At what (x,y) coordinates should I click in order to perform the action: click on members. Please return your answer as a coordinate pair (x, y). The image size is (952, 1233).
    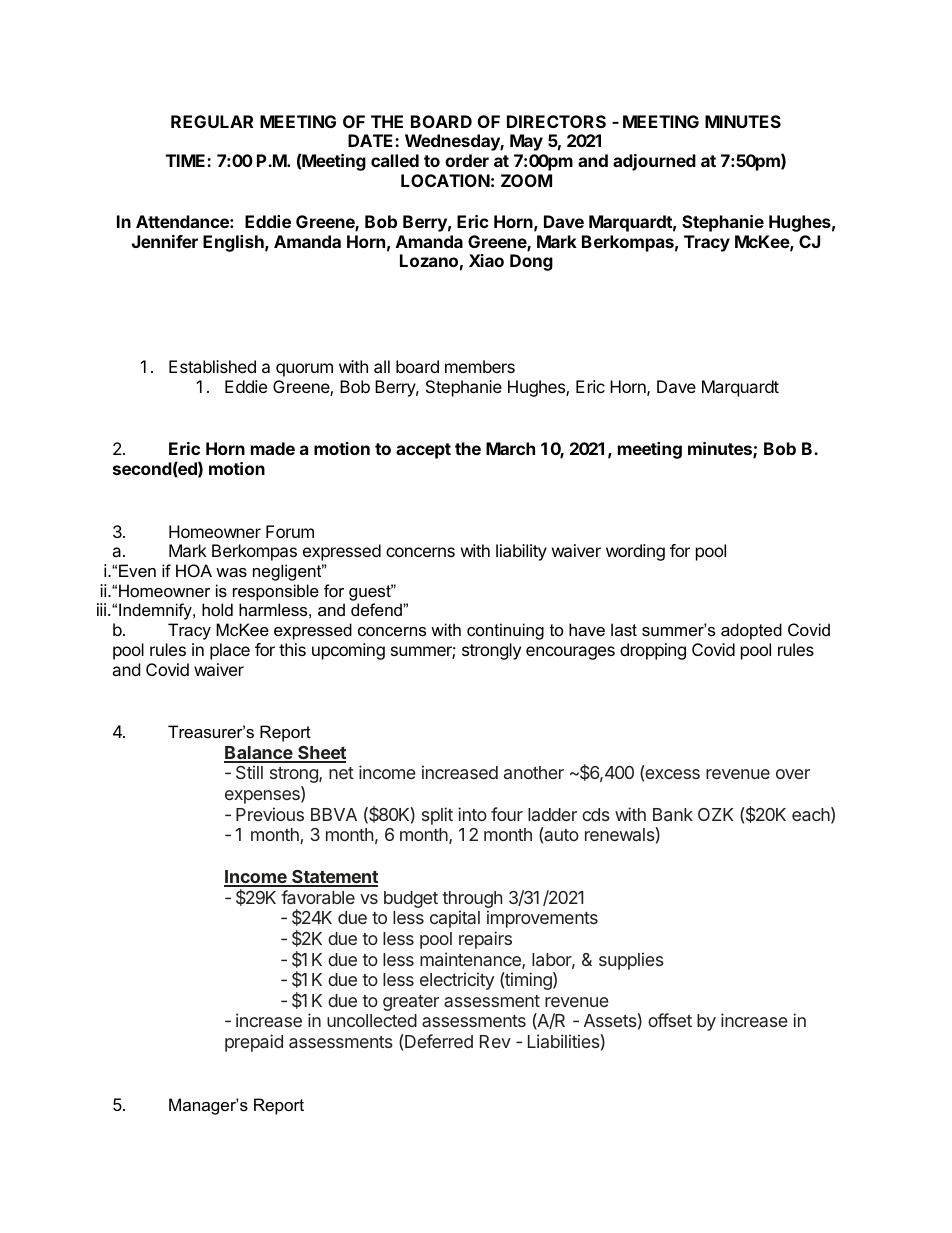
    Looking at the image, I should click on (480, 366).
